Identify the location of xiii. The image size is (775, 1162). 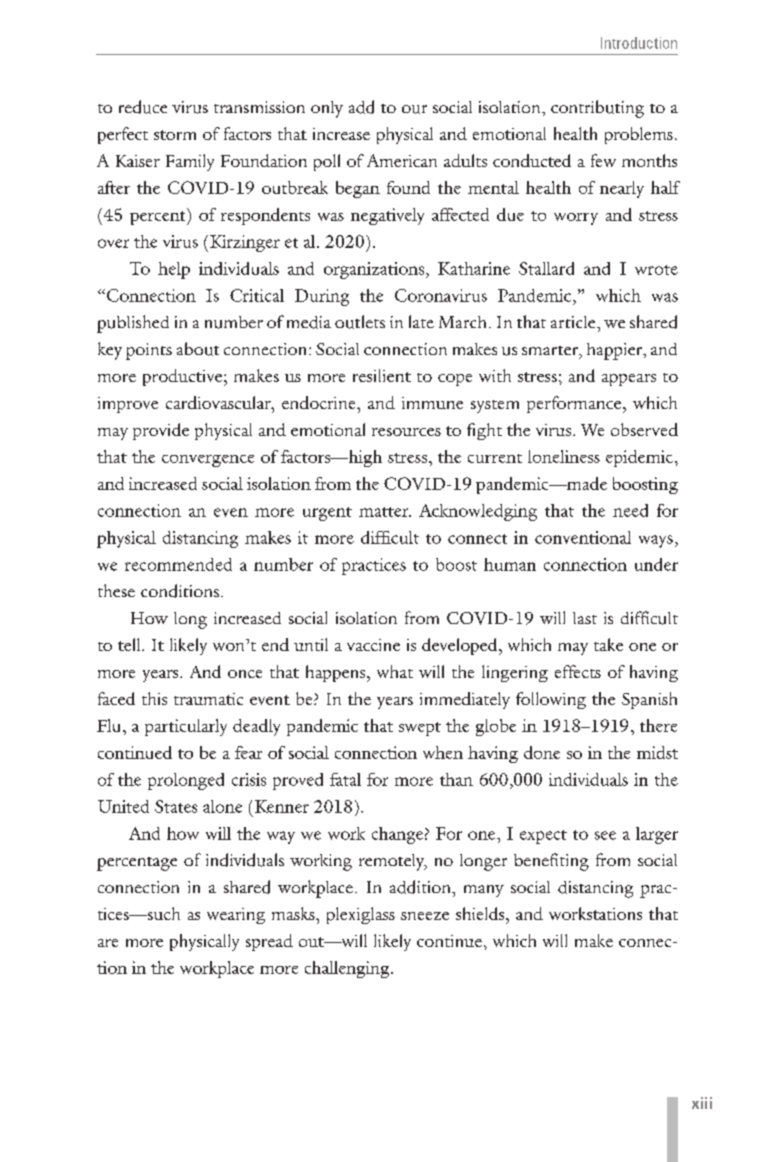
(702, 1103).
